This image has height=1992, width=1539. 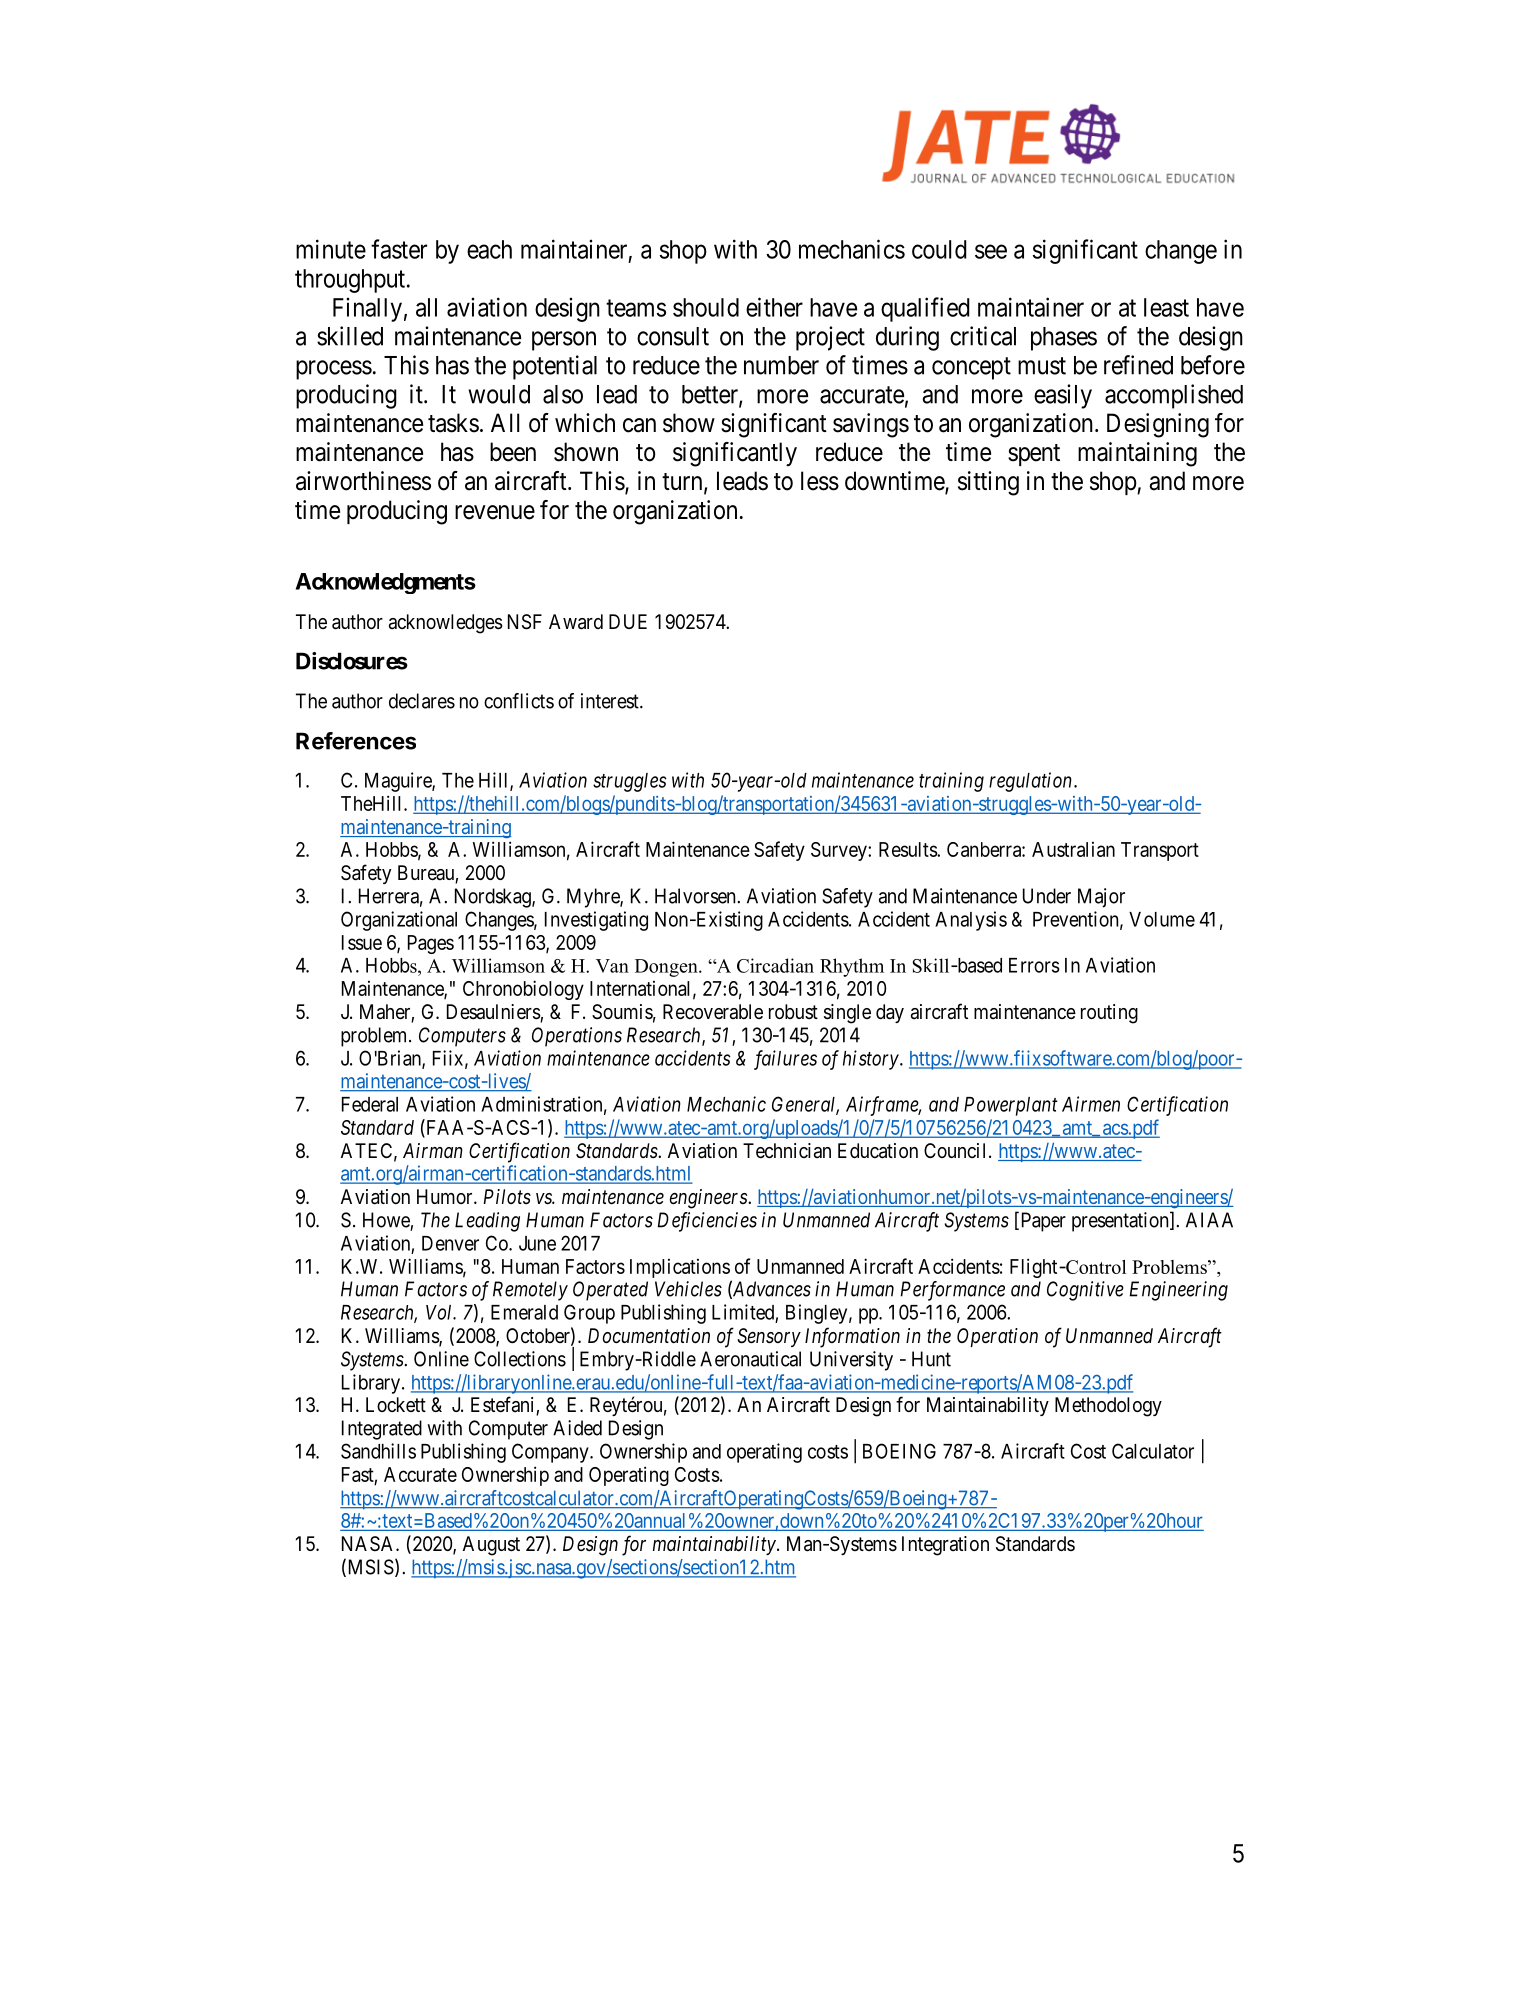 I want to click on either, so click(x=774, y=307).
